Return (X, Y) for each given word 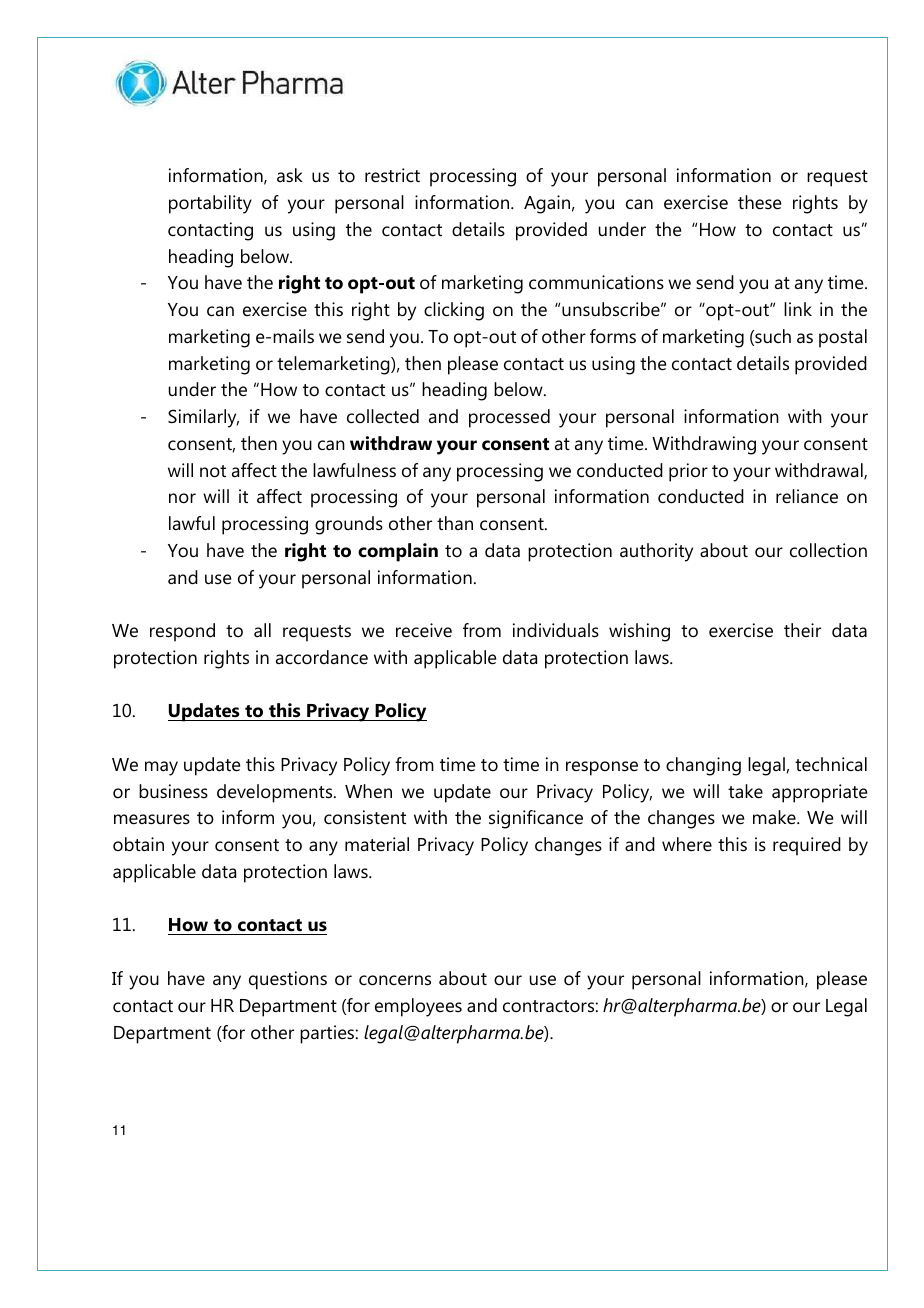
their (802, 630)
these (759, 202)
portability (210, 204)
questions (288, 980)
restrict (392, 175)
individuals (556, 630)
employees (418, 1007)
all (262, 630)
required (807, 846)
